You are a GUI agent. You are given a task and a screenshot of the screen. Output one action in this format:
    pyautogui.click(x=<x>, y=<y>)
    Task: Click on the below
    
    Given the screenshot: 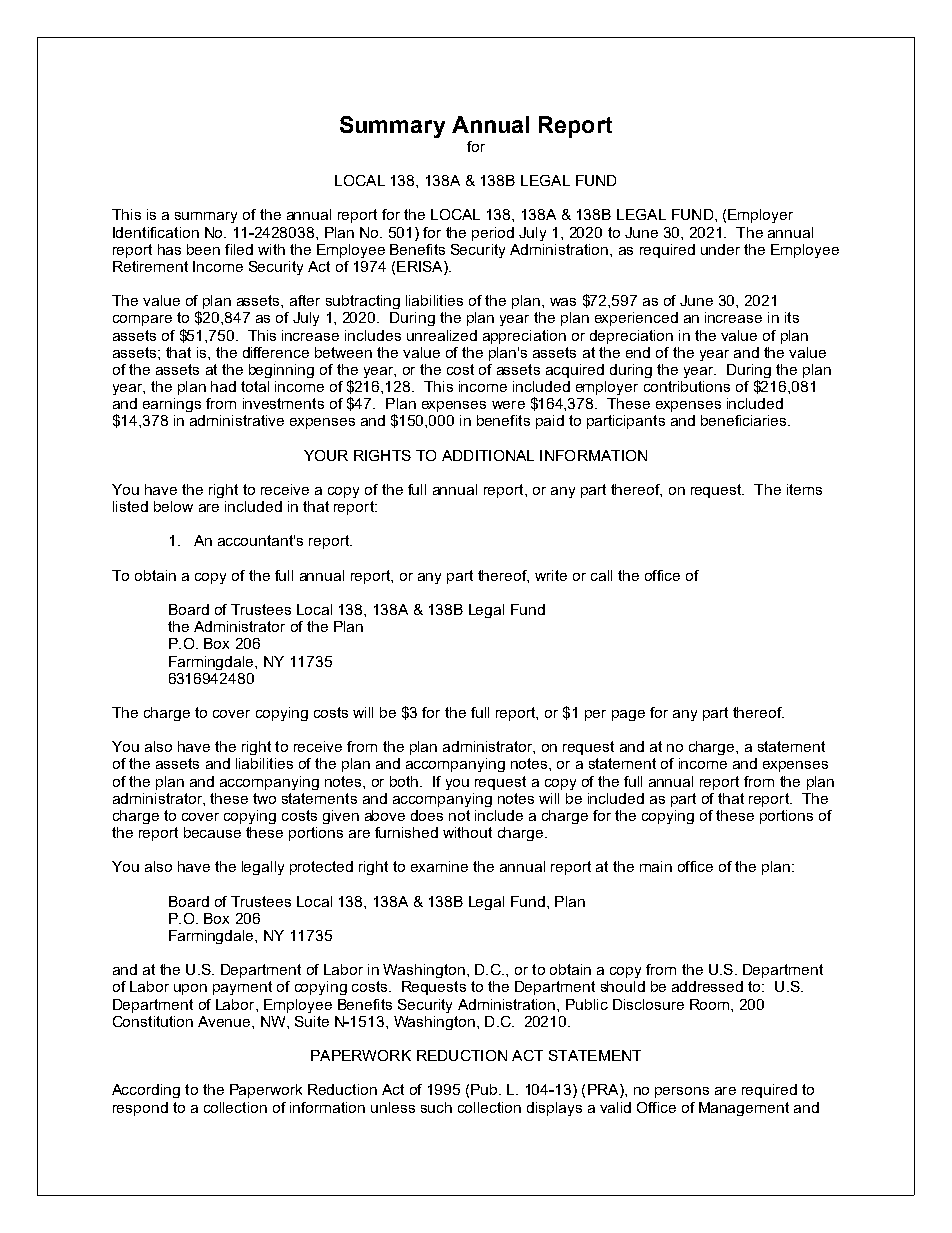 What is the action you would take?
    pyautogui.click(x=173, y=506)
